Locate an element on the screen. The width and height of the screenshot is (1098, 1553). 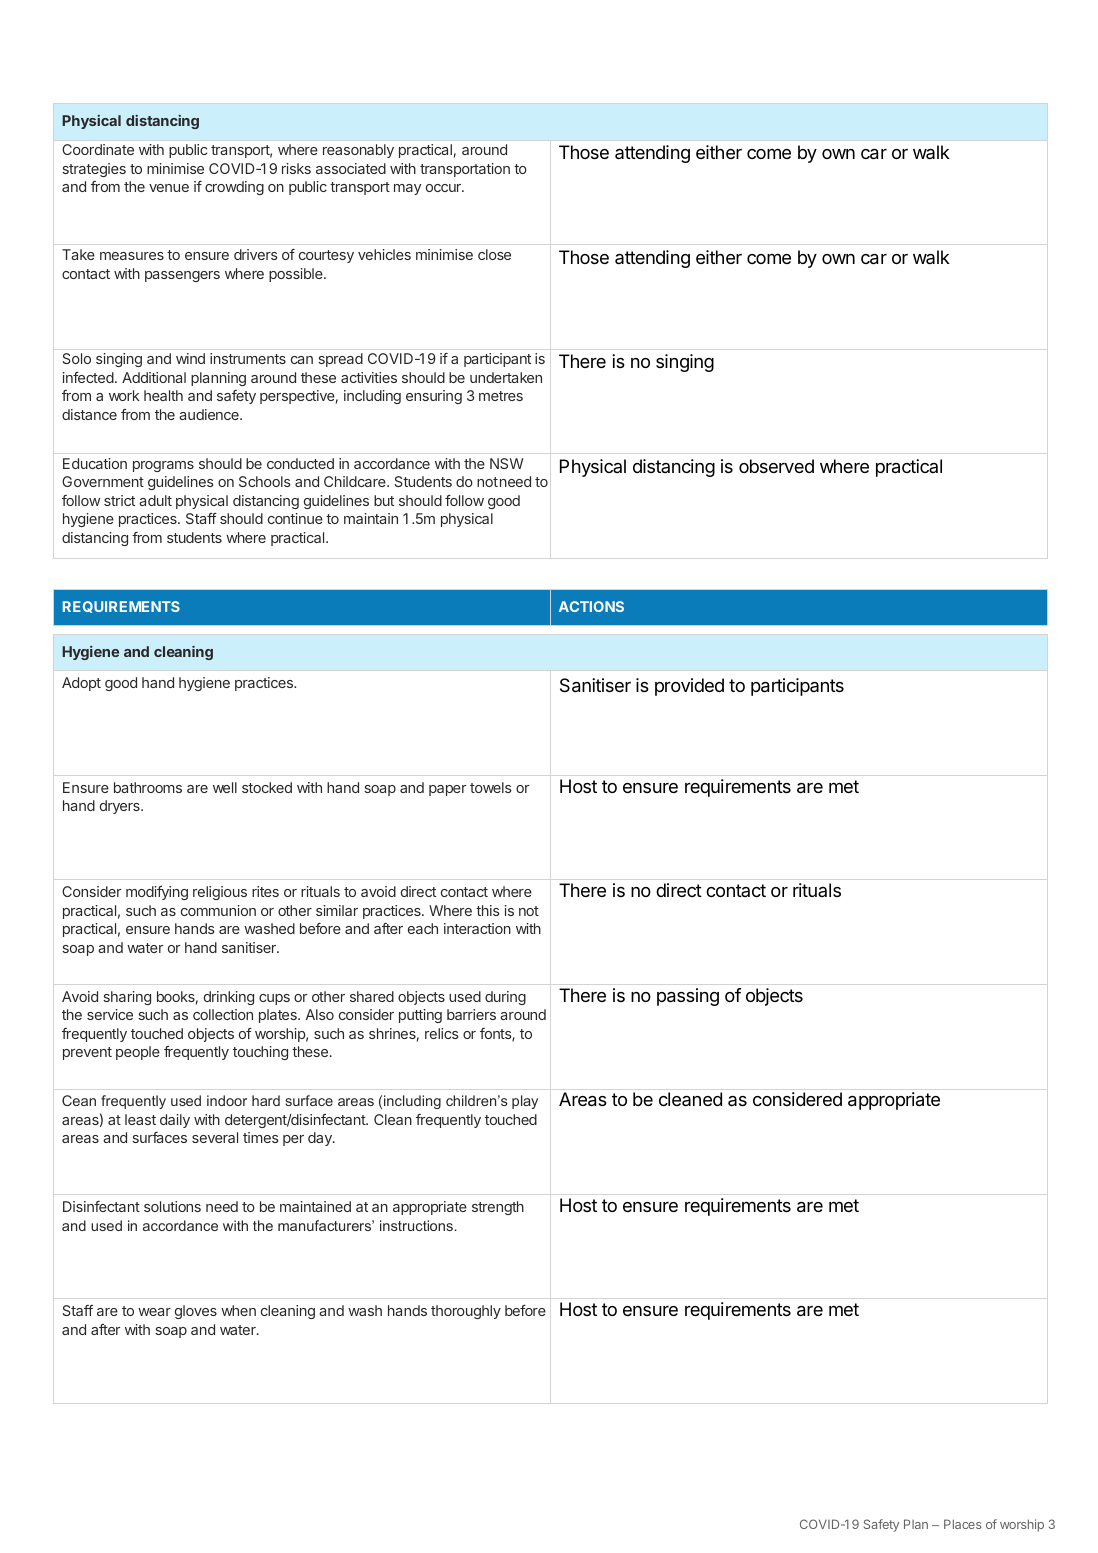
provided is located at coordinates (689, 687).
